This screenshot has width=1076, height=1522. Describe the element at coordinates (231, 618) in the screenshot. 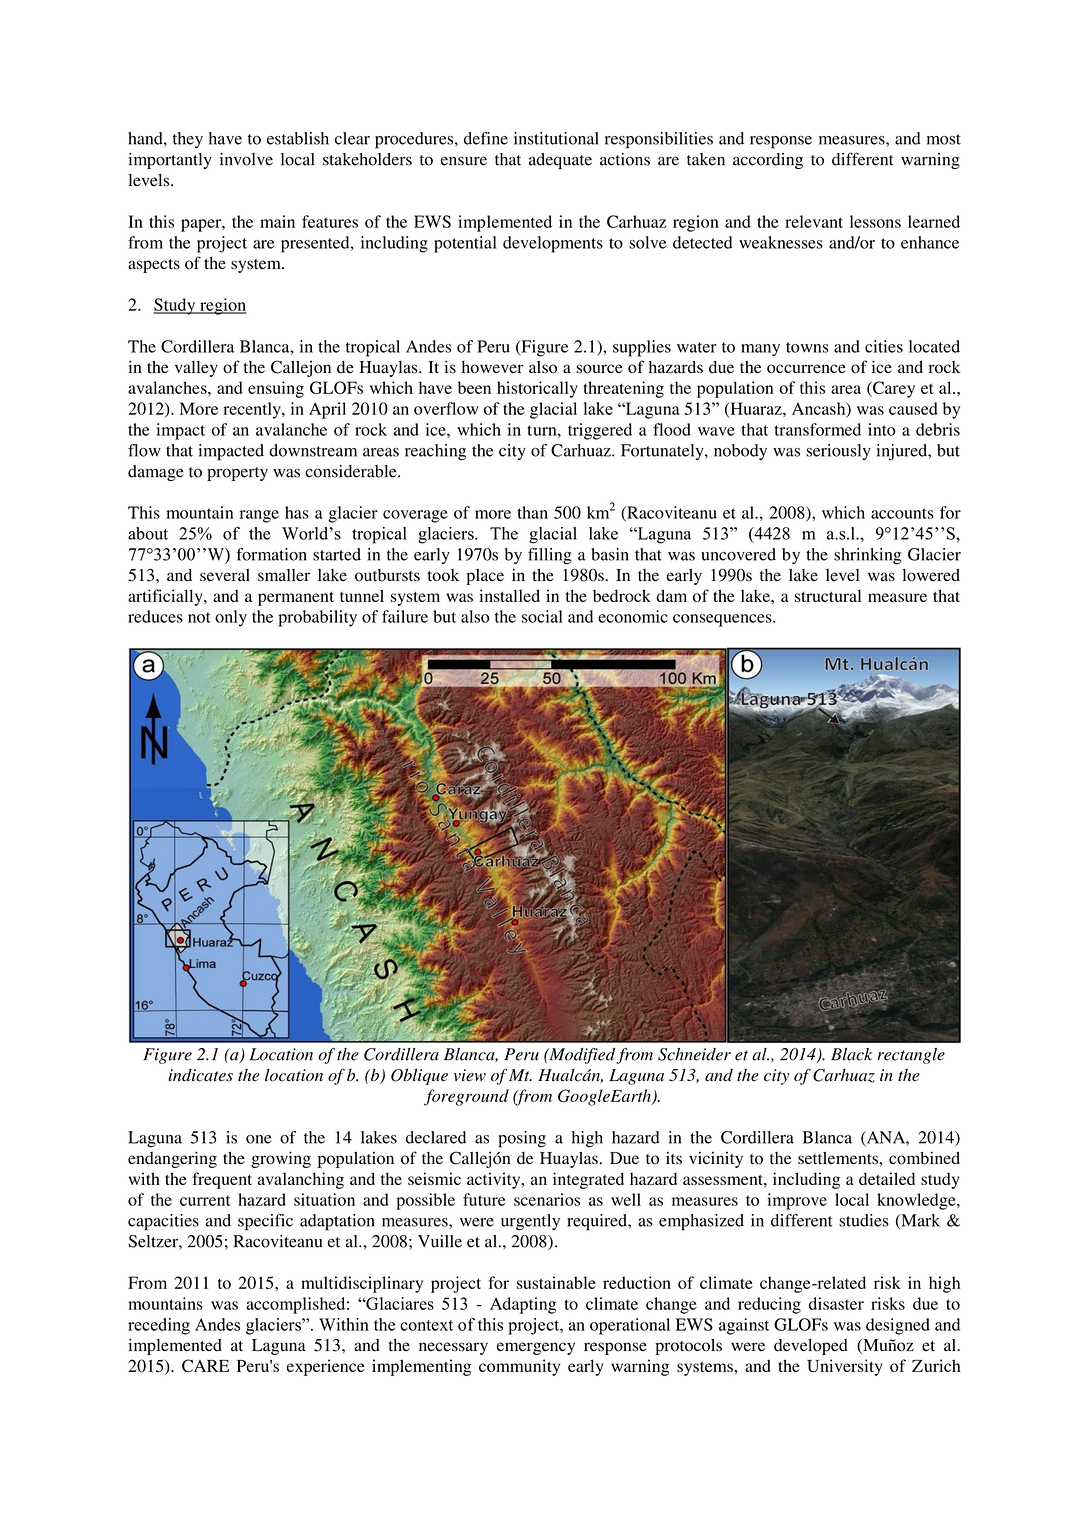

I see `only` at that location.
